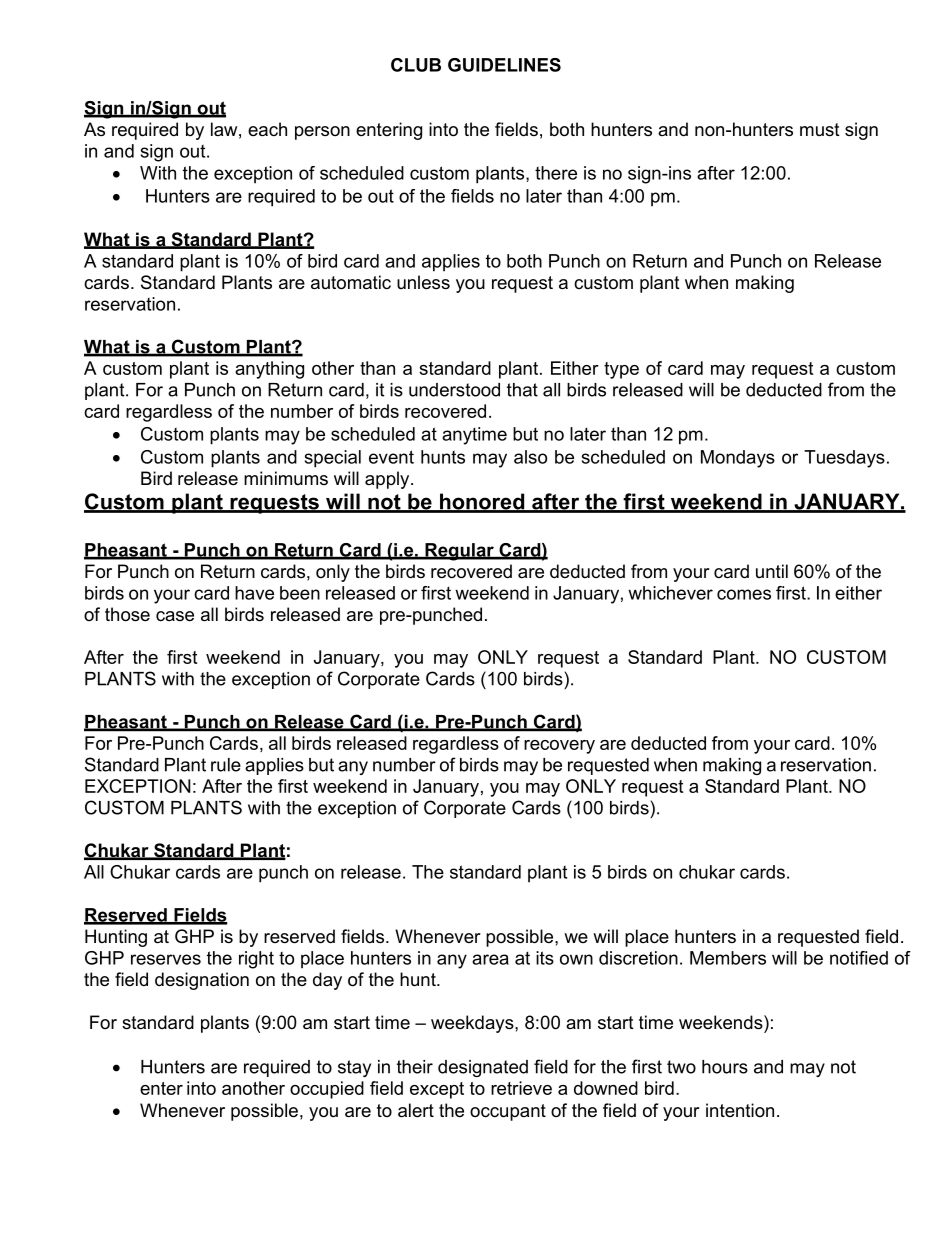 Image resolution: width=952 pixels, height=1233 pixels. I want to click on retrieve, so click(521, 1088).
